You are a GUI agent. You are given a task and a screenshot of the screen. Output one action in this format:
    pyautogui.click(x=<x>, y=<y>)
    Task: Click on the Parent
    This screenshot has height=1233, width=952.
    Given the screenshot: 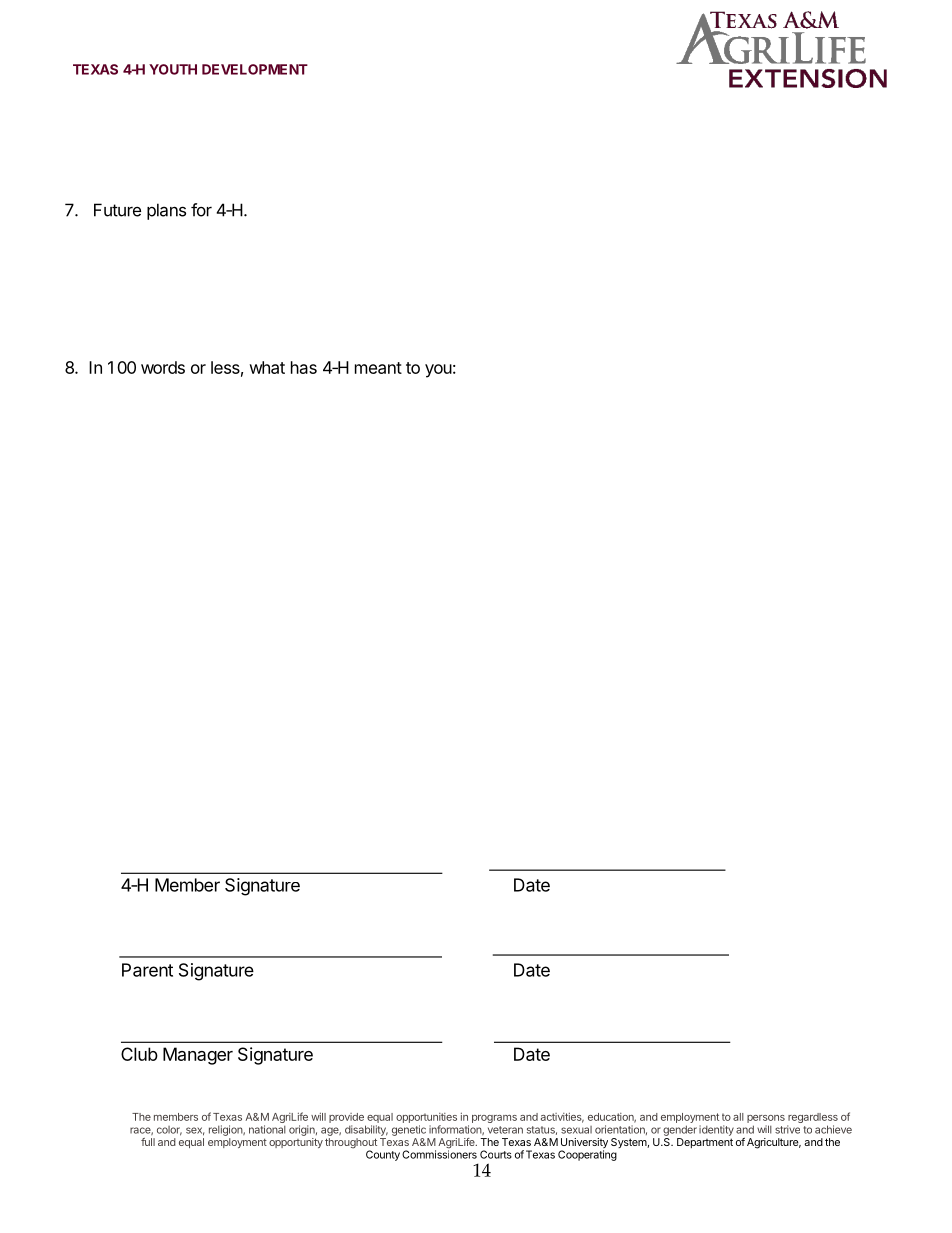 What is the action you would take?
    pyautogui.click(x=147, y=970)
